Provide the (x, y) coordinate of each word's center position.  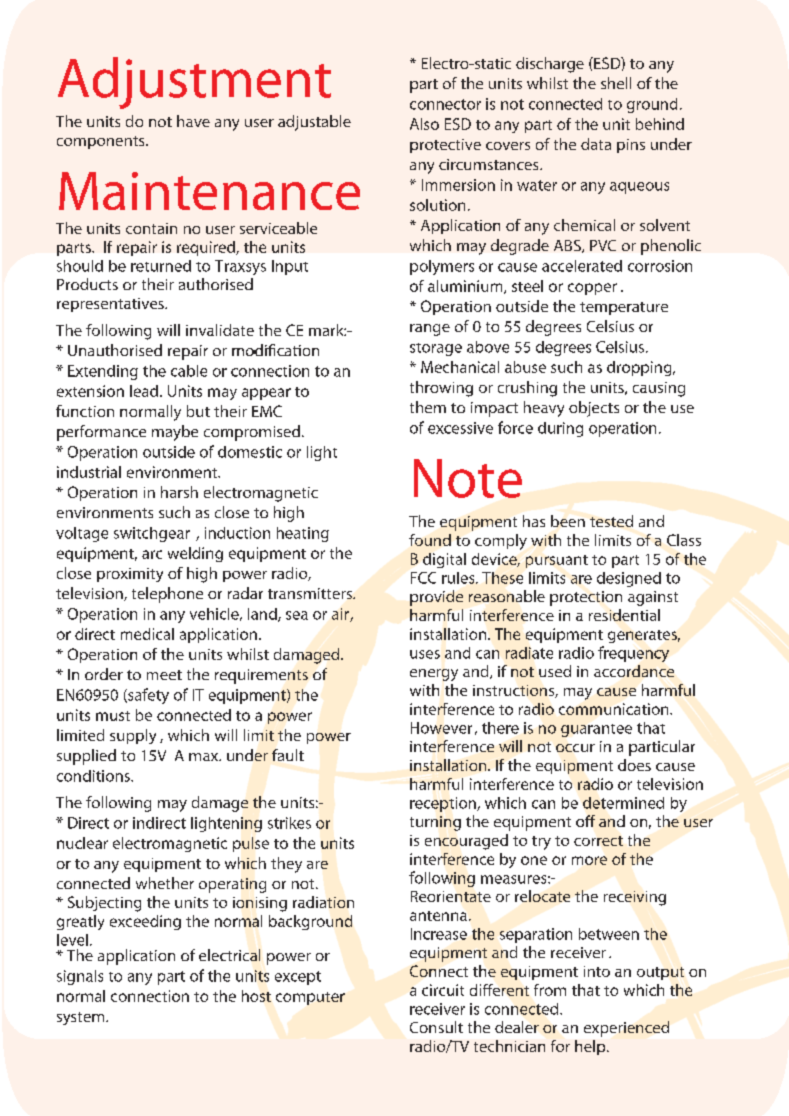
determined (623, 803)
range (430, 330)
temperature (624, 308)
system (82, 1018)
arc (152, 554)
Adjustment (194, 83)
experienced (626, 1029)
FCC (423, 578)
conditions (94, 776)
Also (424, 124)
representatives (111, 305)
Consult (436, 1027)
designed (629, 579)
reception (444, 804)
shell (616, 83)
